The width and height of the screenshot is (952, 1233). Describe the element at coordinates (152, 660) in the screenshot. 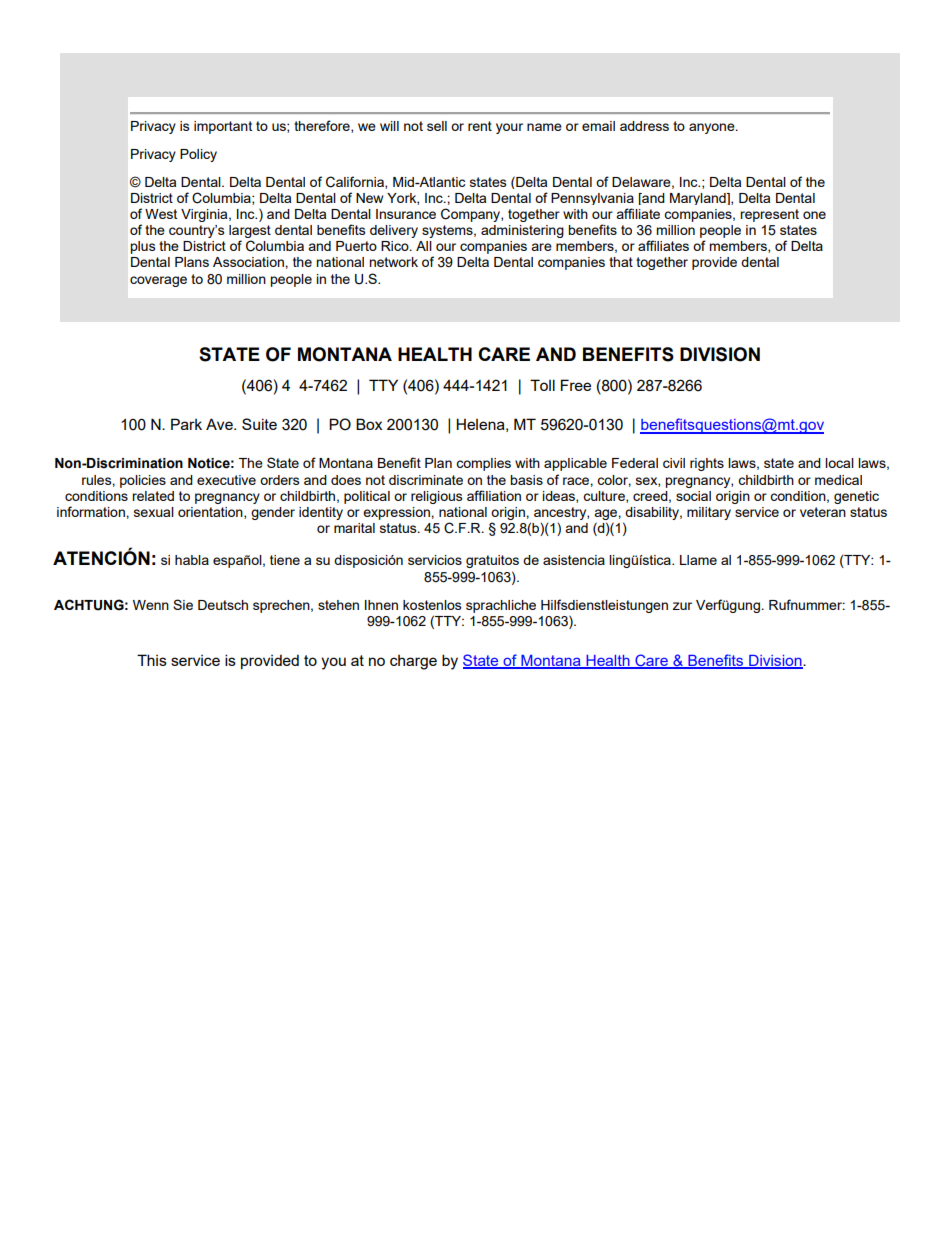

I see `This` at that location.
